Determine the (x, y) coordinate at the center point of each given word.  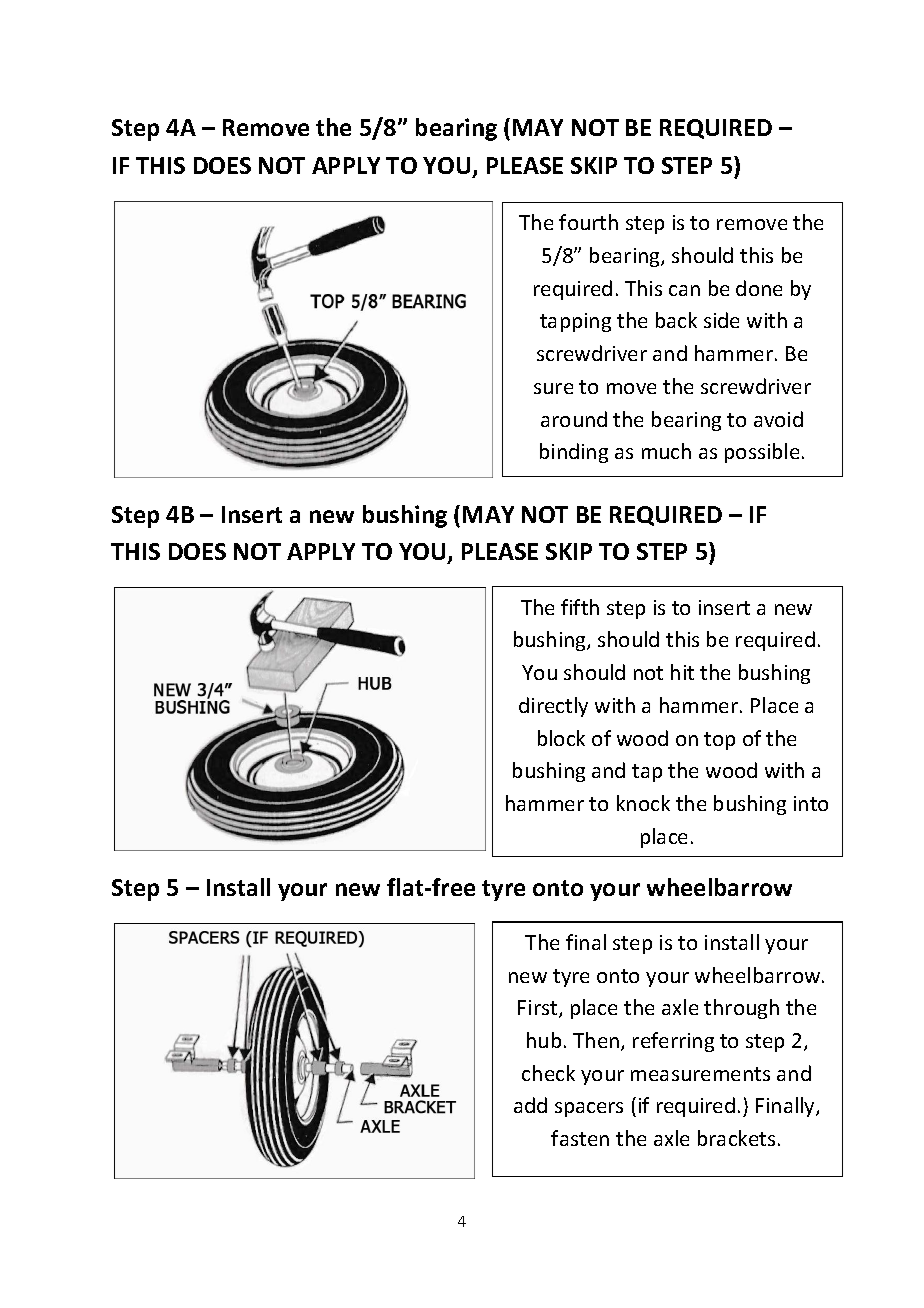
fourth (588, 222)
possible (762, 453)
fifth (580, 607)
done (759, 288)
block (561, 738)
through (741, 1009)
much (666, 451)
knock (643, 803)
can (684, 290)
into (811, 803)
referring (673, 1042)
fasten (580, 1138)
